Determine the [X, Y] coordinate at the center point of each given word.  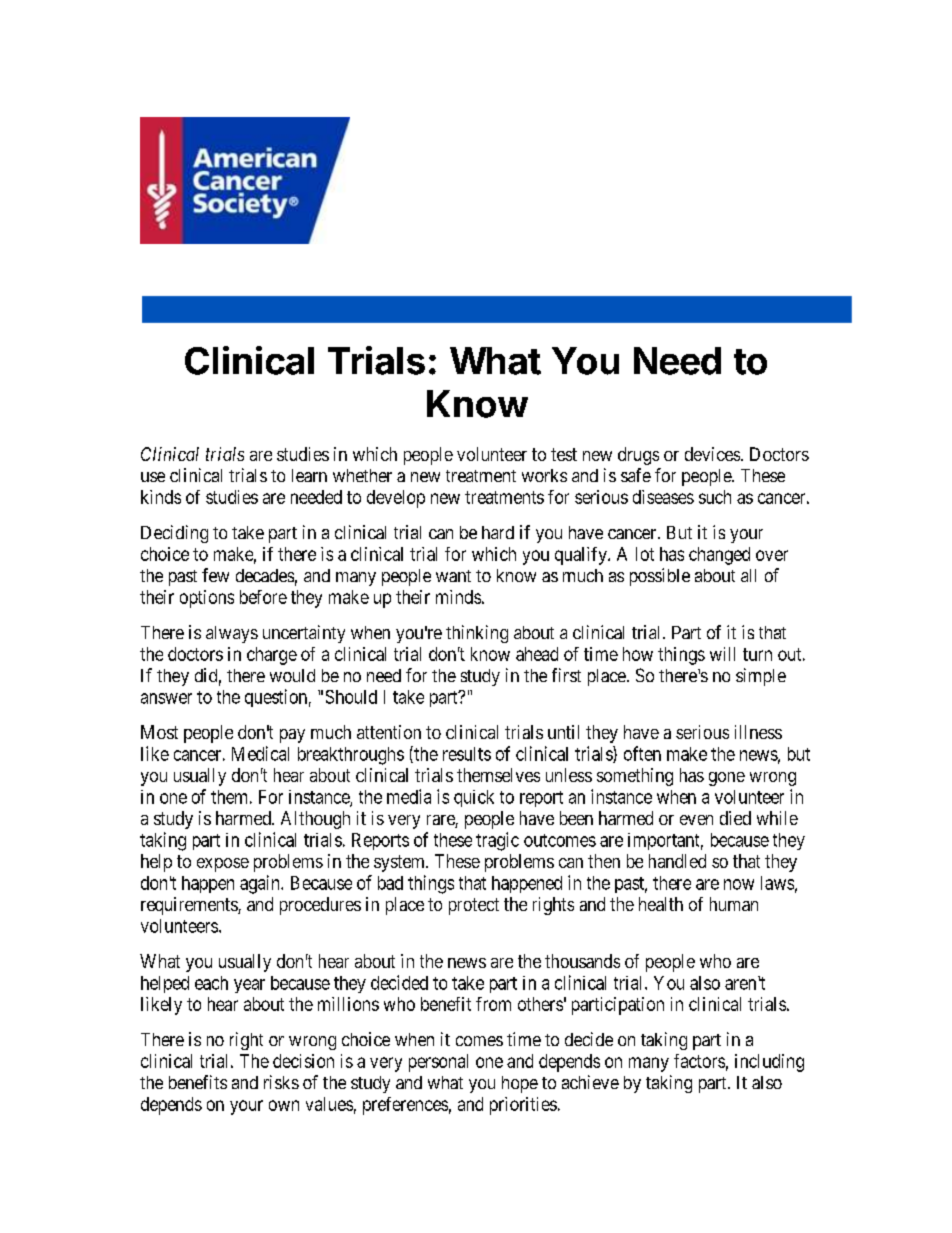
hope [520, 1084]
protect [474, 906]
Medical [260, 753]
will [722, 654]
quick [474, 798]
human [734, 904]
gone [727, 779]
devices [712, 454]
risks [281, 1082]
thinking [477, 634]
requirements [190, 906]
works [544, 475]
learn [309, 475]
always [232, 634]
